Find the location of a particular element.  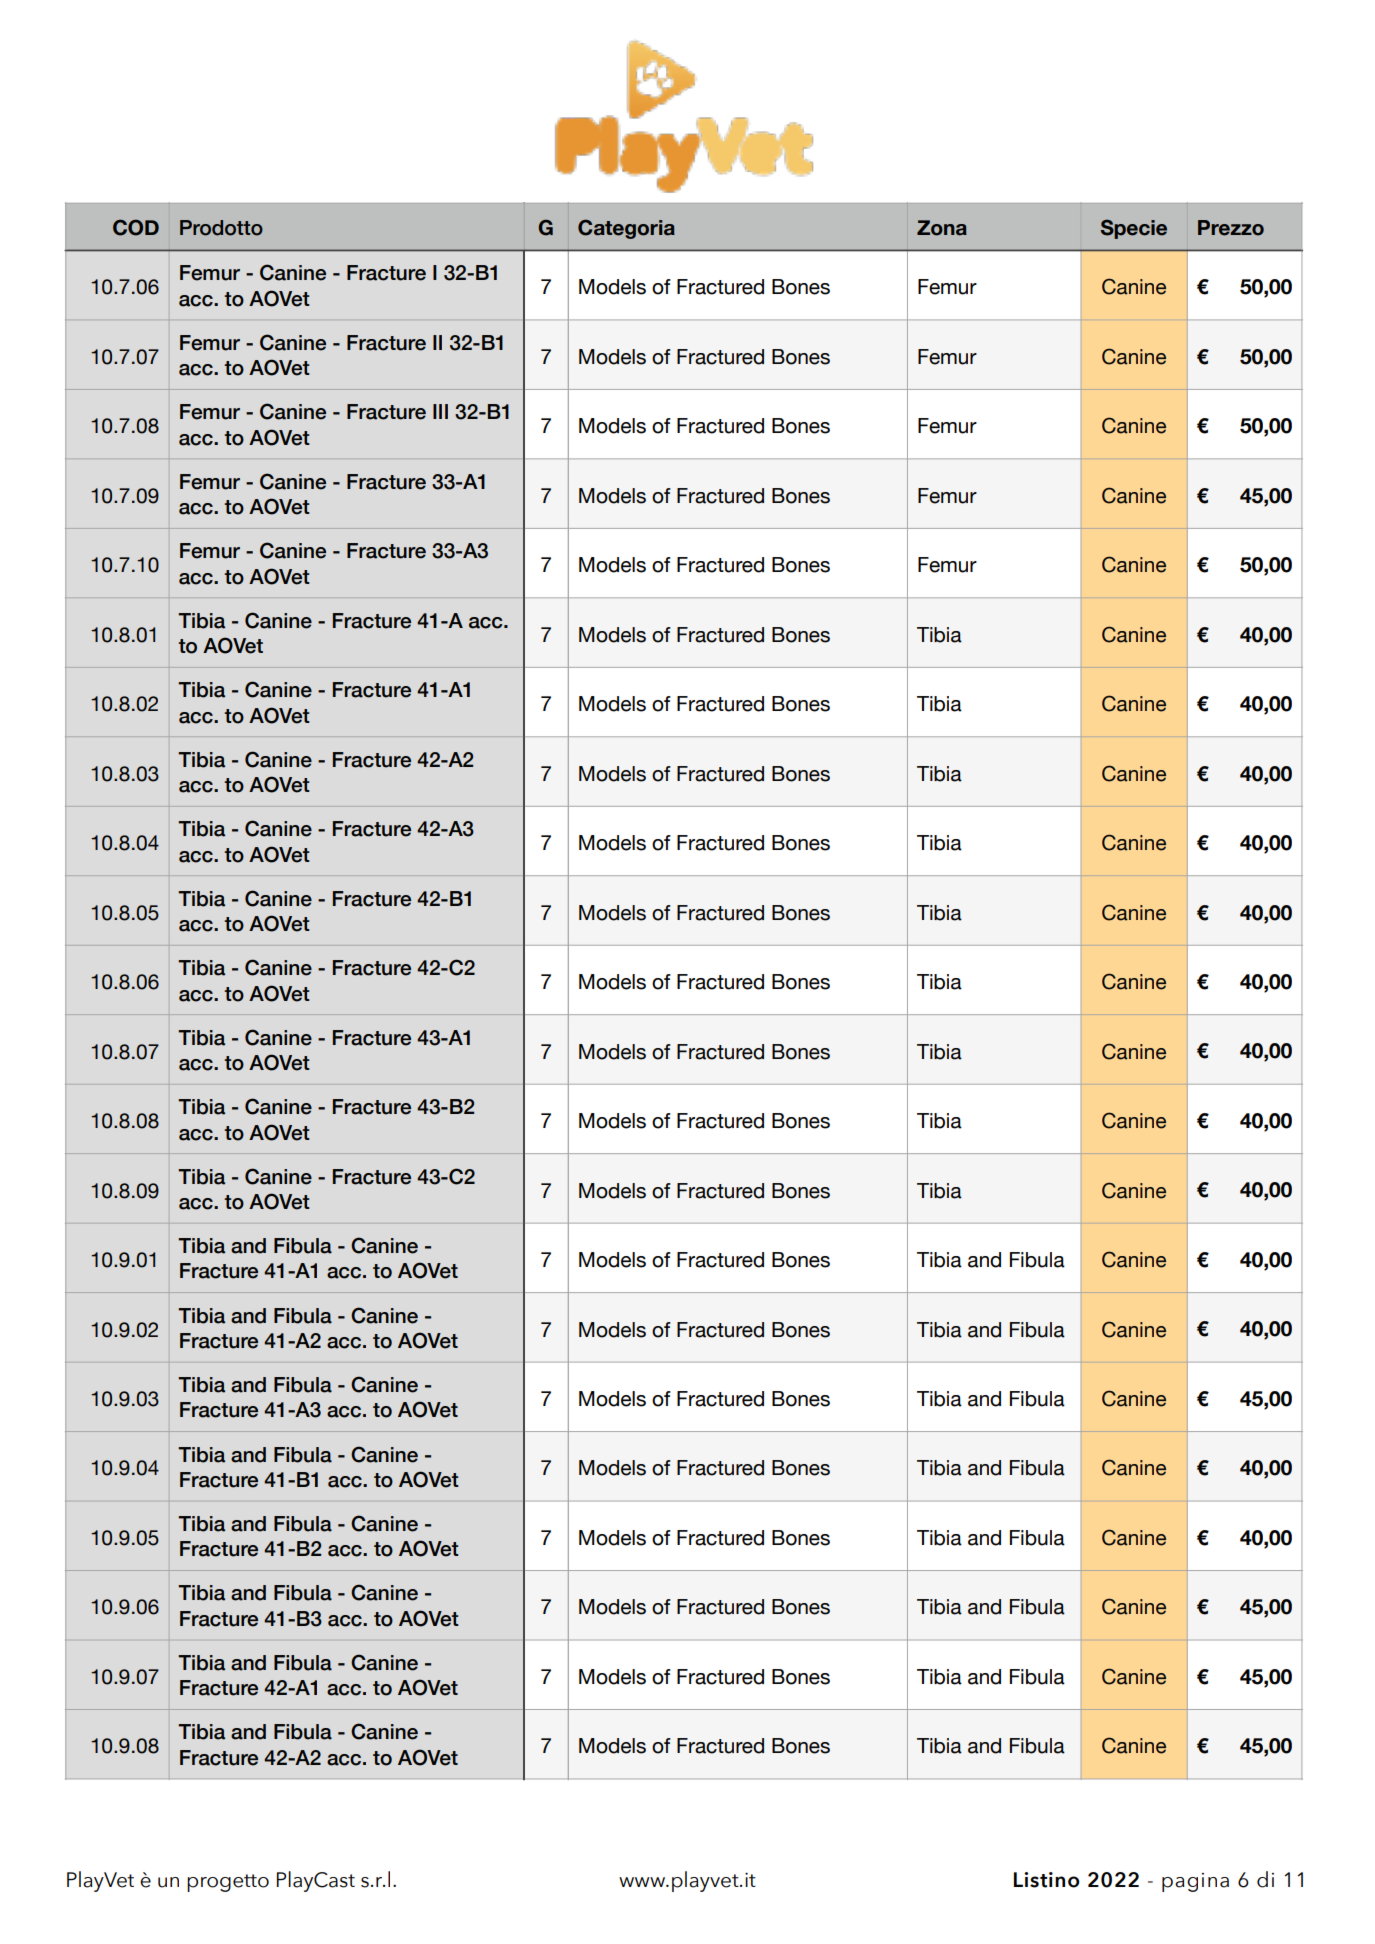

III is located at coordinates (440, 411).
